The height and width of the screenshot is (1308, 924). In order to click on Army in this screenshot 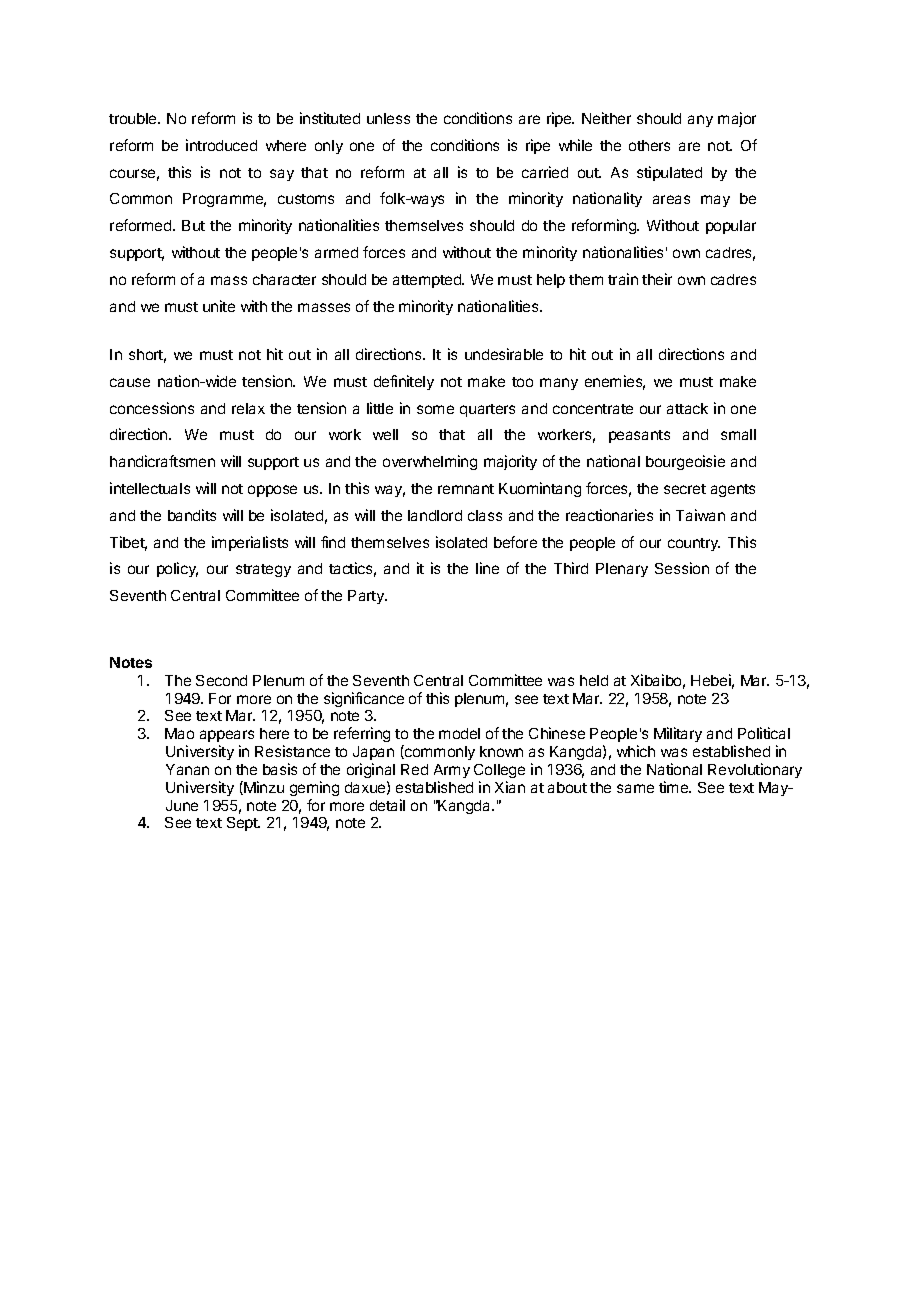, I will do `click(452, 771)`.
